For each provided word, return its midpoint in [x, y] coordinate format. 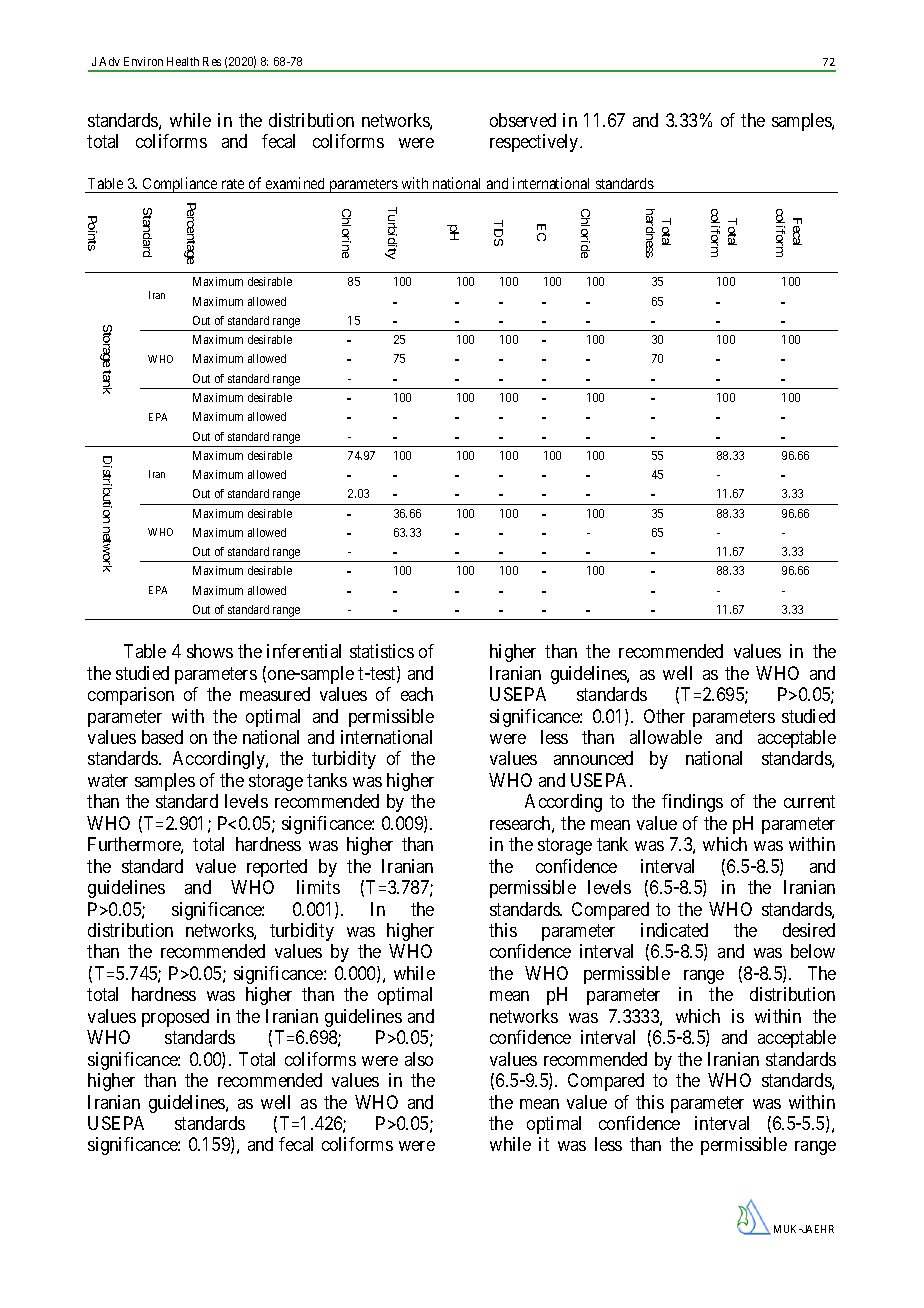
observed [523, 120]
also [419, 1059]
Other [664, 716]
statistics [382, 651]
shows [210, 651]
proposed [175, 1018]
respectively [535, 143]
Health [183, 61]
